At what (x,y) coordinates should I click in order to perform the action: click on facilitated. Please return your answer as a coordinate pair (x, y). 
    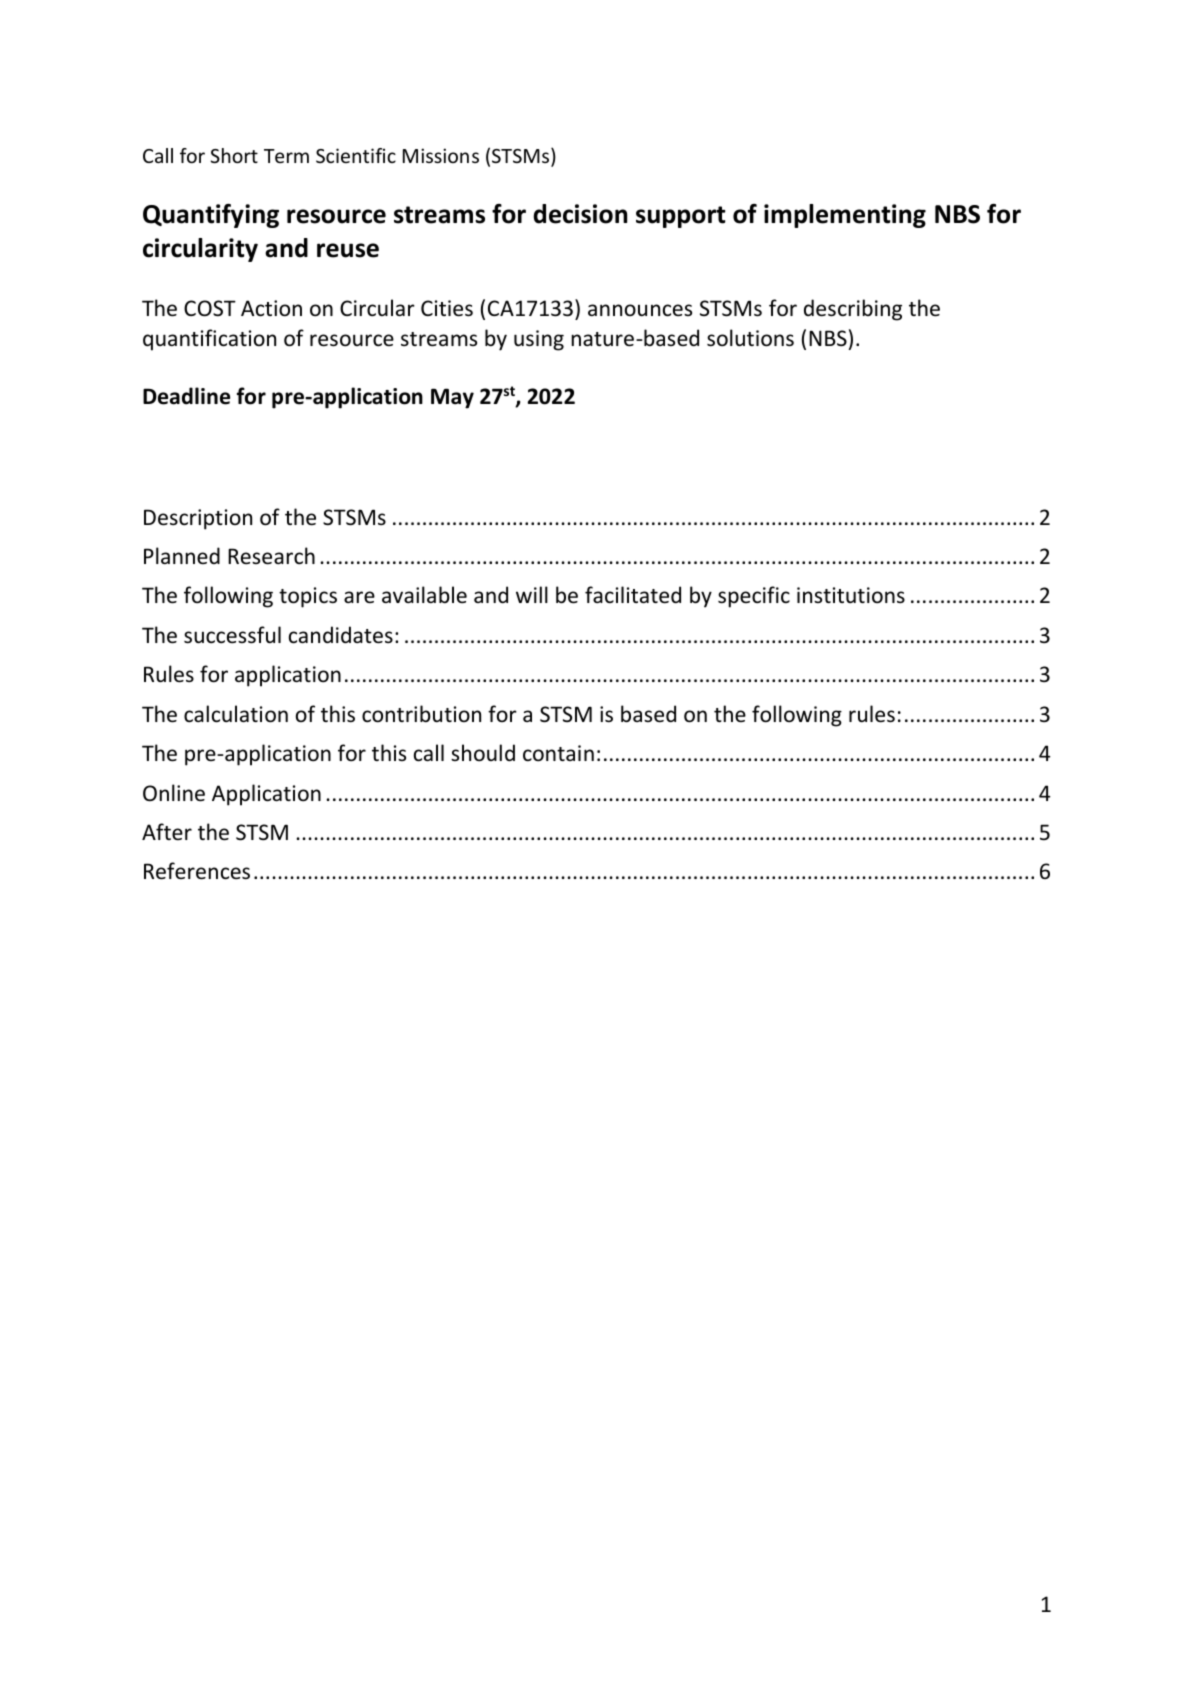
    Looking at the image, I should click on (633, 595).
